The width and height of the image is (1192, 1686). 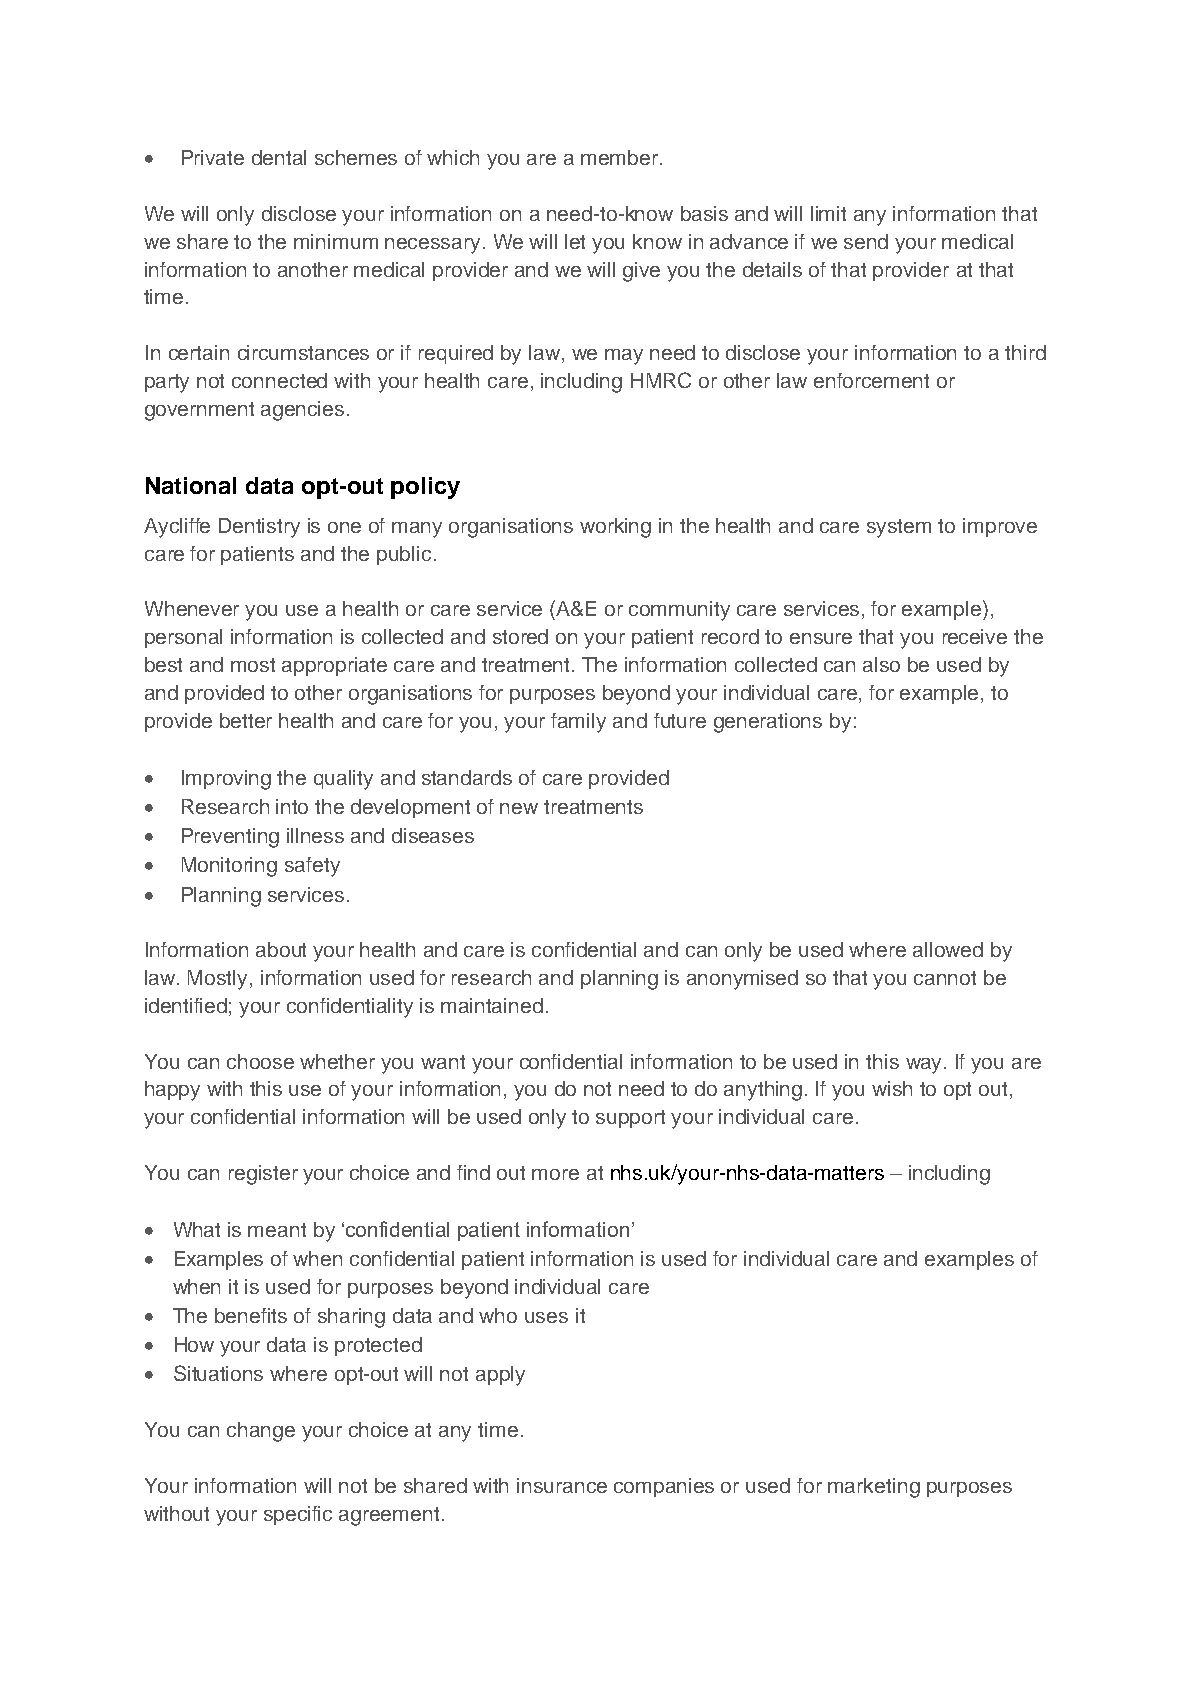 What do you see at coordinates (630, 1119) in the image?
I see `support` at bounding box center [630, 1119].
